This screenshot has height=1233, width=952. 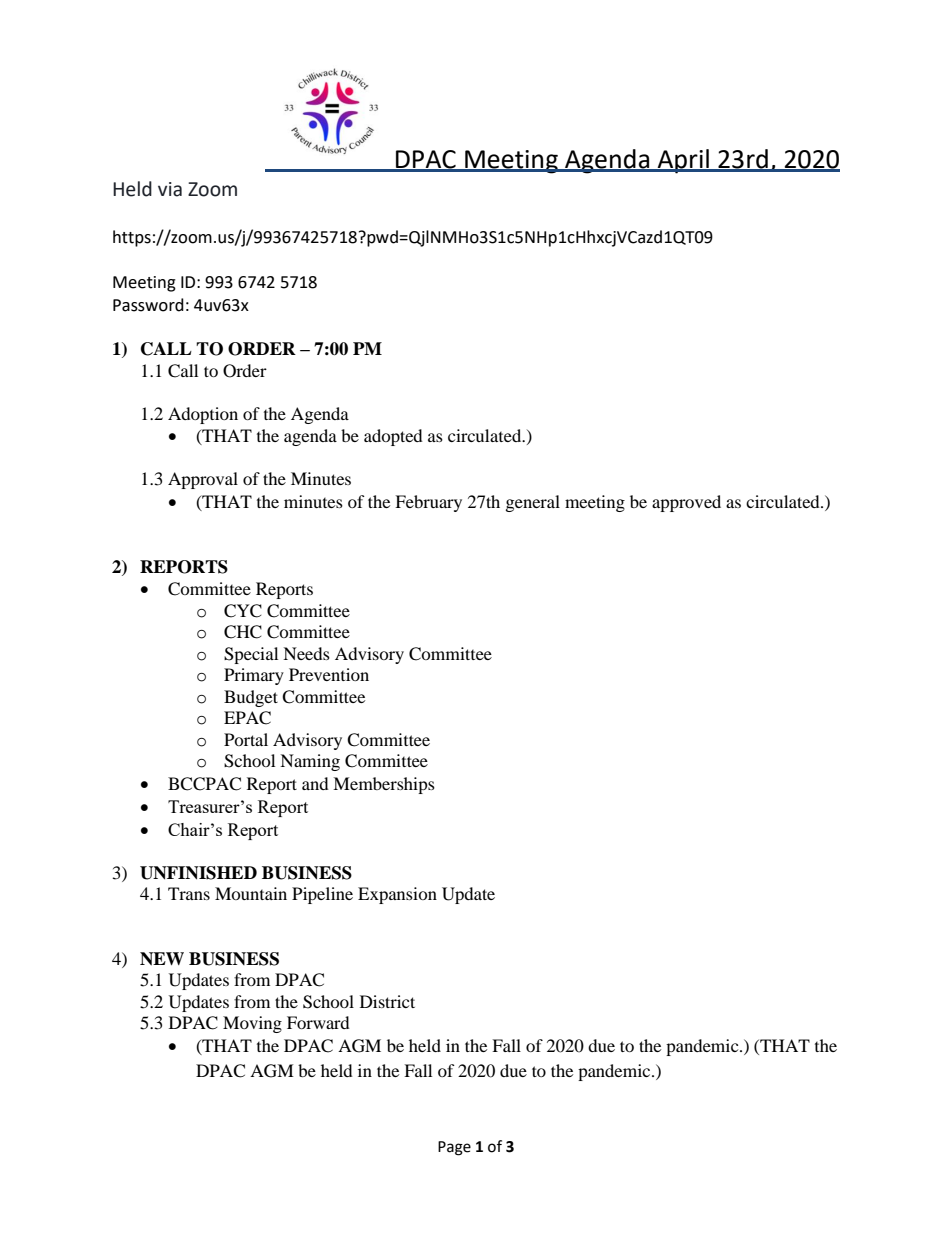 I want to click on Special, so click(x=251, y=655).
